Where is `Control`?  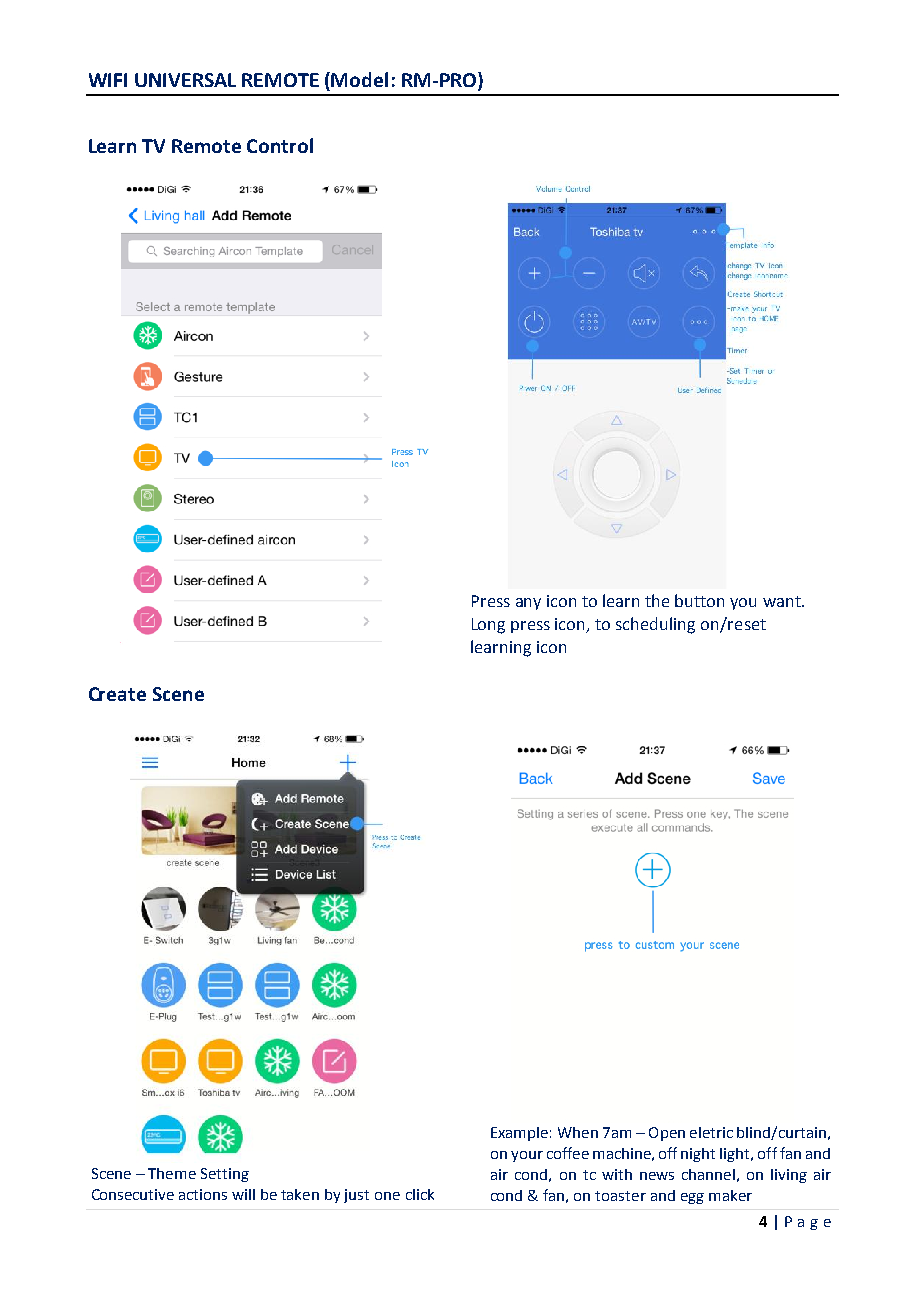
Control is located at coordinates (280, 145).
